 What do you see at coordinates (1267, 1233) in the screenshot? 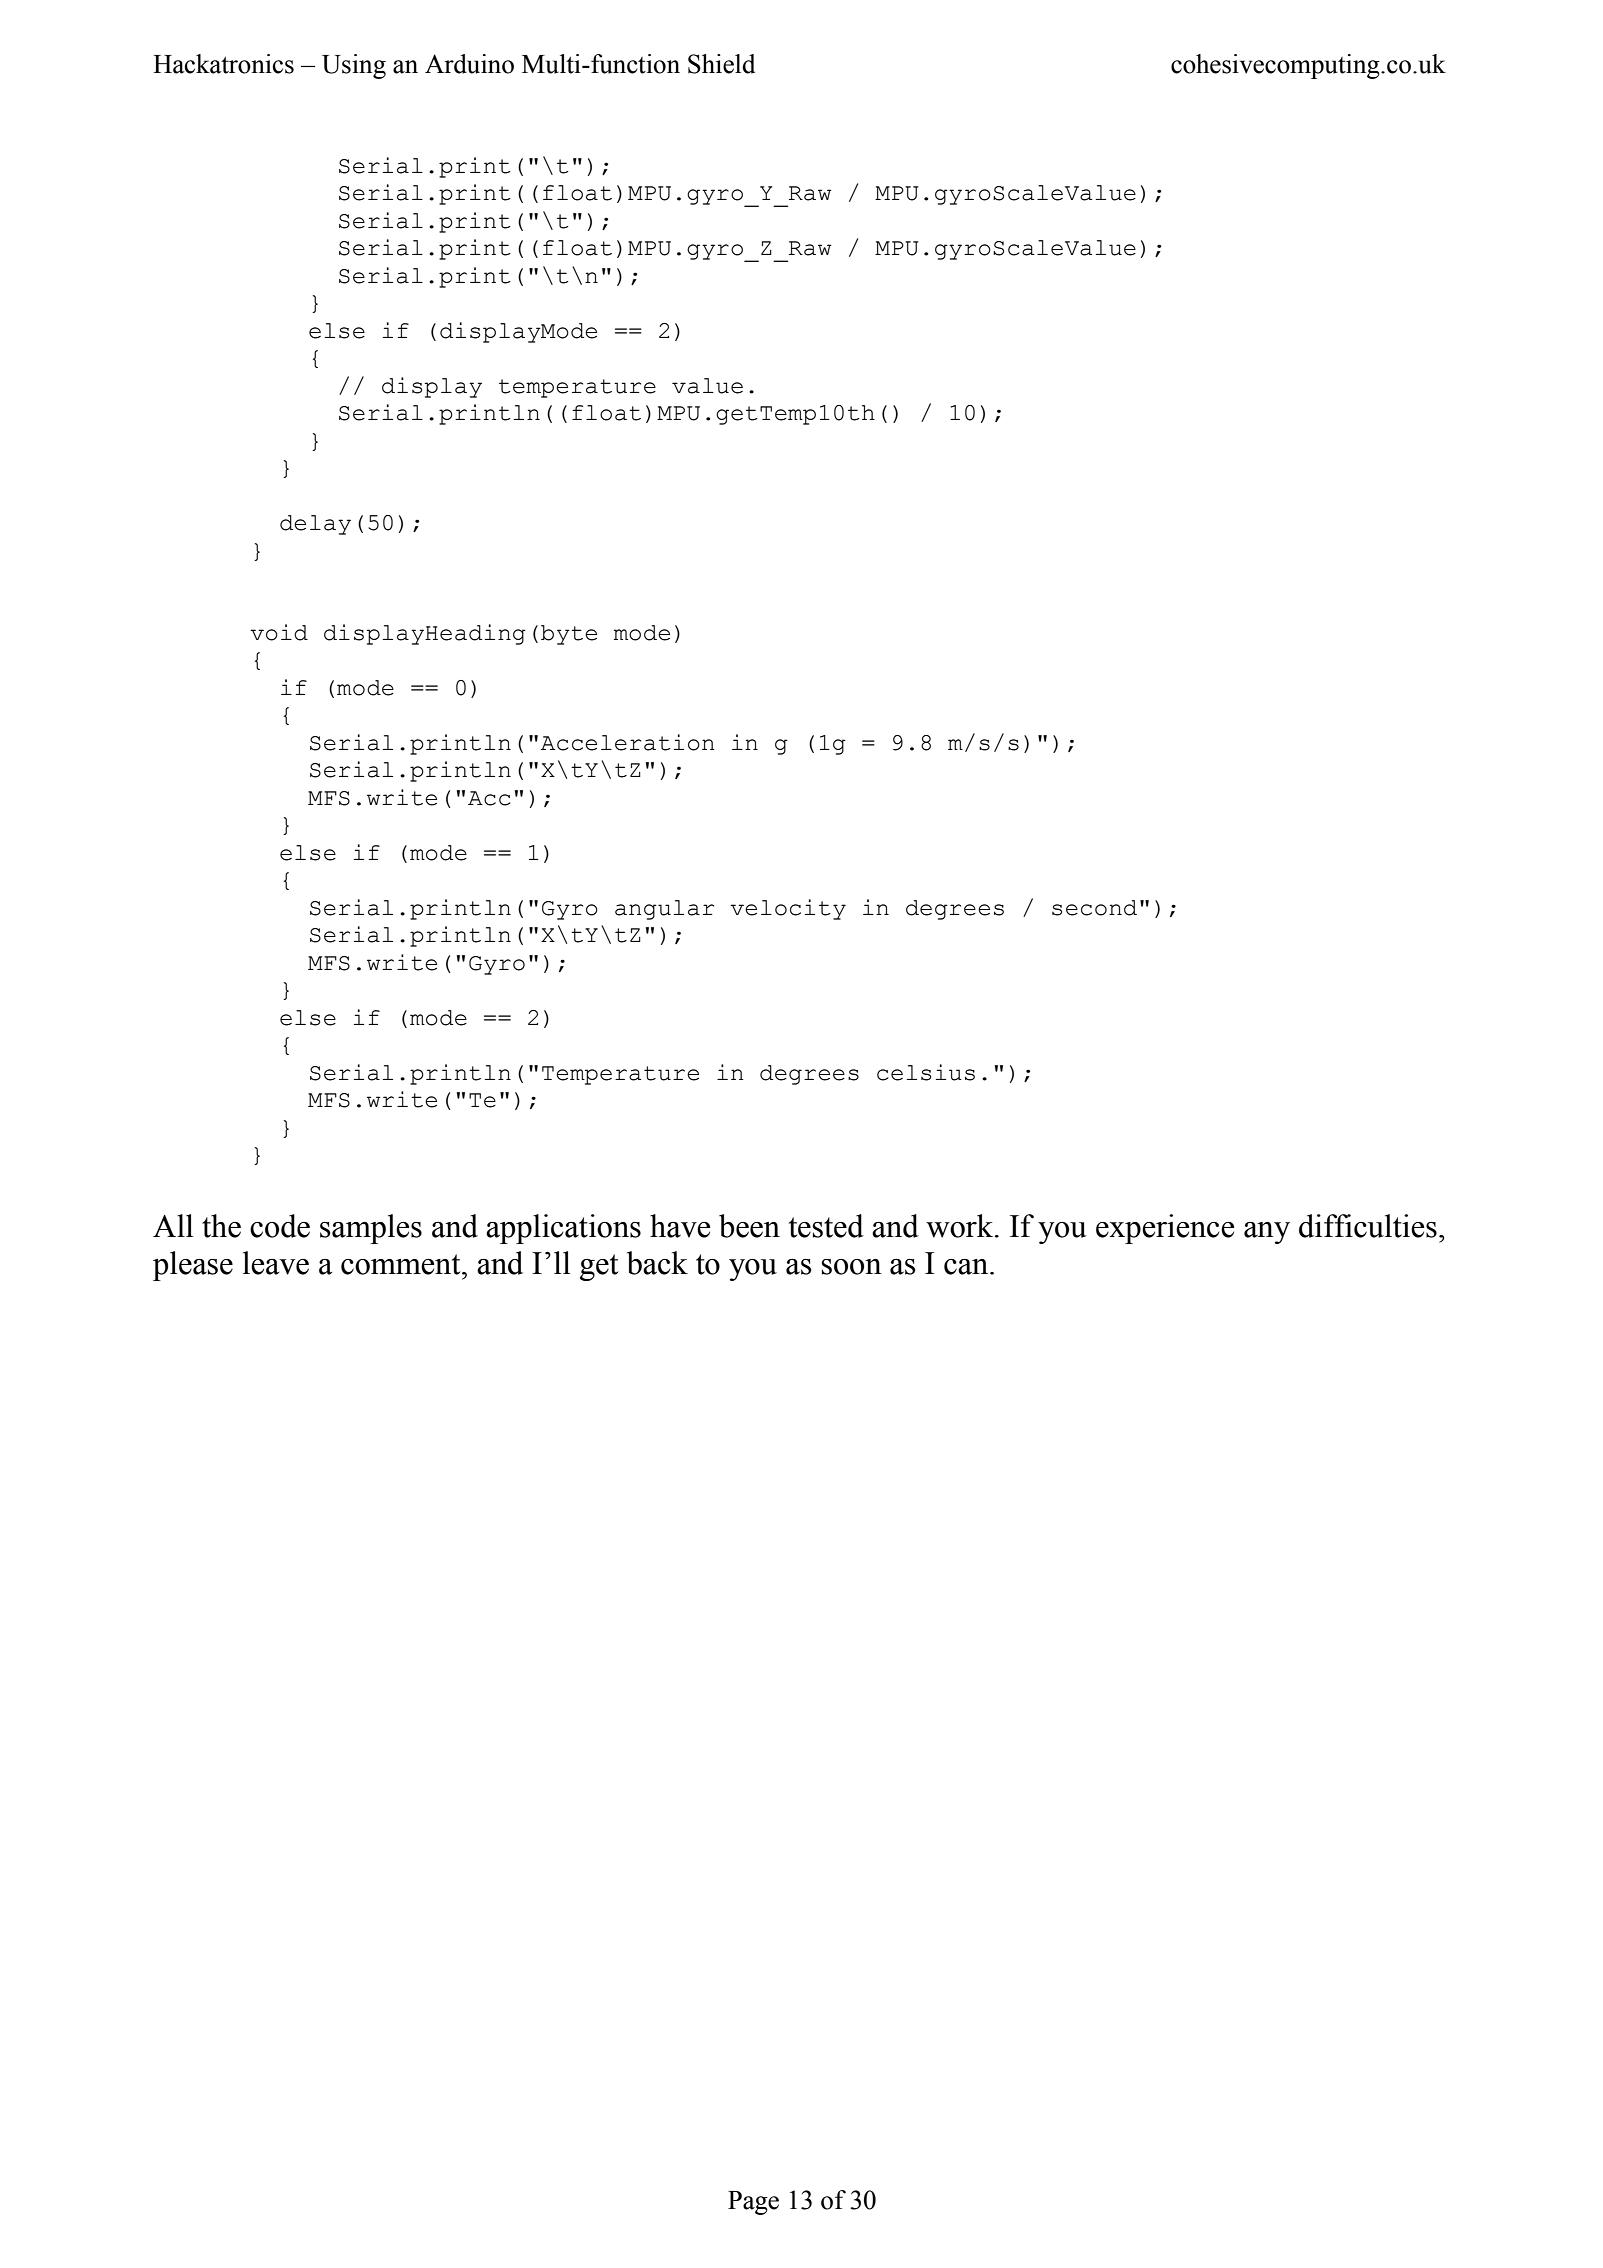
I see `any` at bounding box center [1267, 1233].
